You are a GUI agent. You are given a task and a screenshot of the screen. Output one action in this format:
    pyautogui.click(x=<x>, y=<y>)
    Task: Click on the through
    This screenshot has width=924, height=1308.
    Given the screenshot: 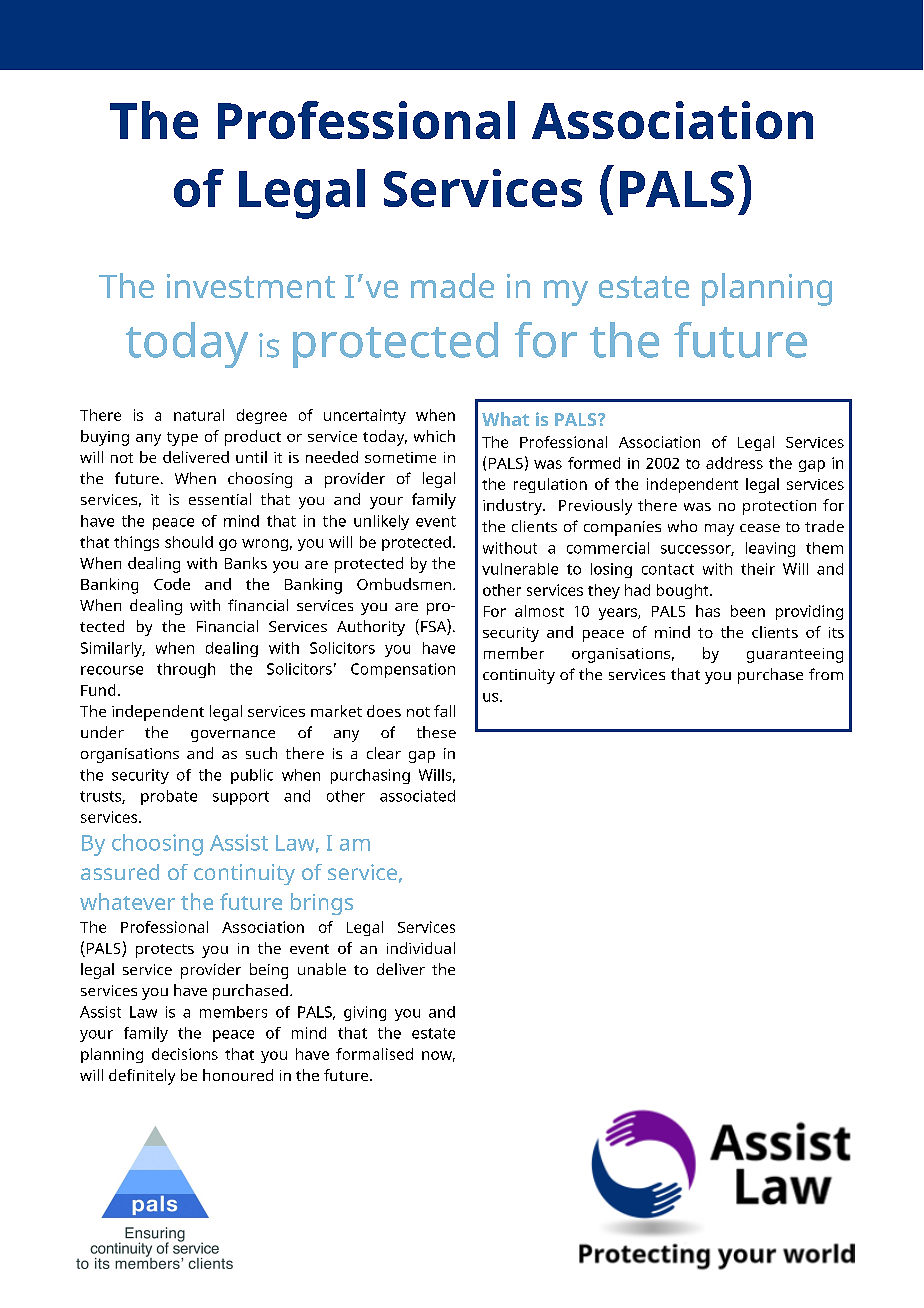 What is the action you would take?
    pyautogui.click(x=186, y=670)
